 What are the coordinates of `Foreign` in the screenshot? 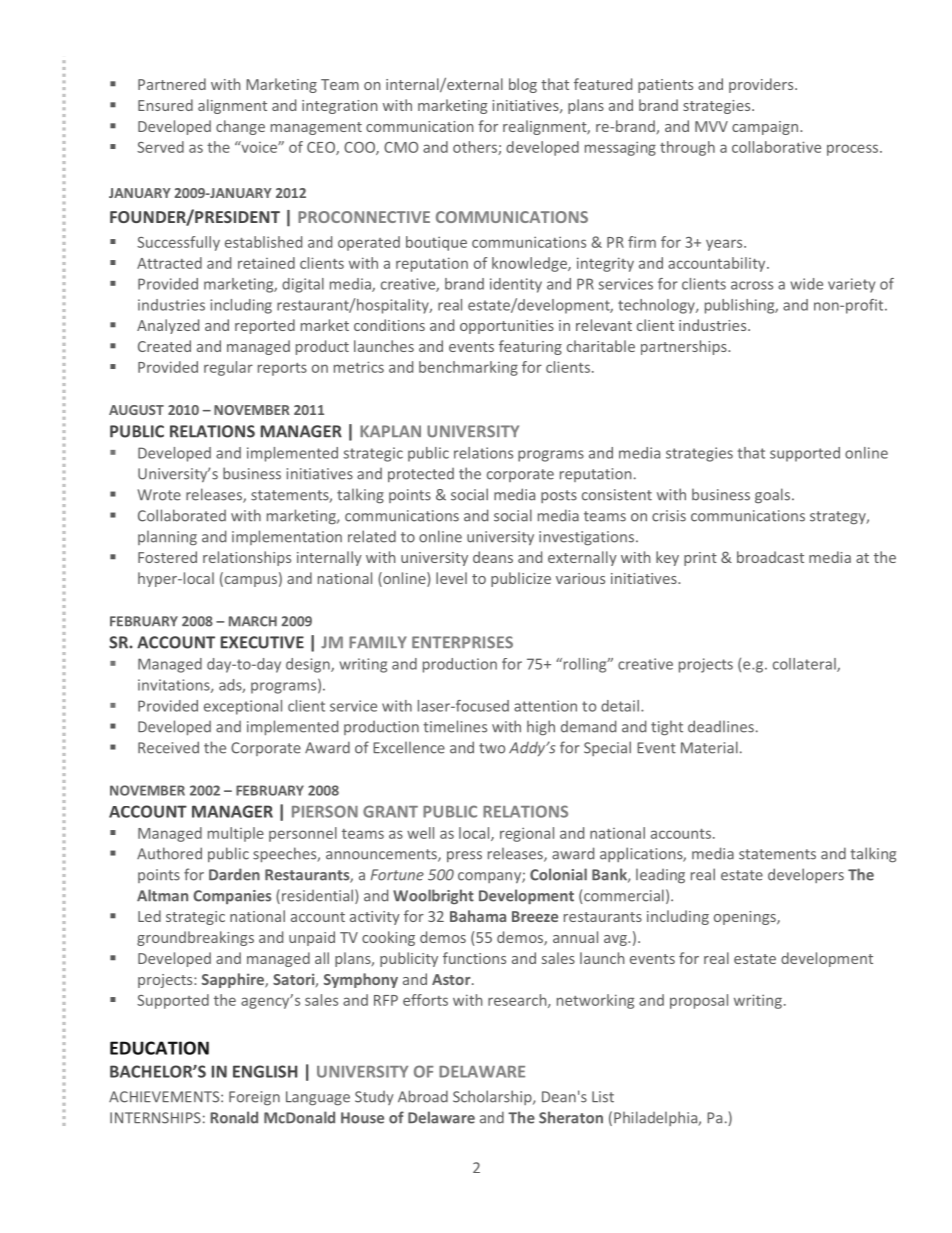 It's located at (254, 1098).
